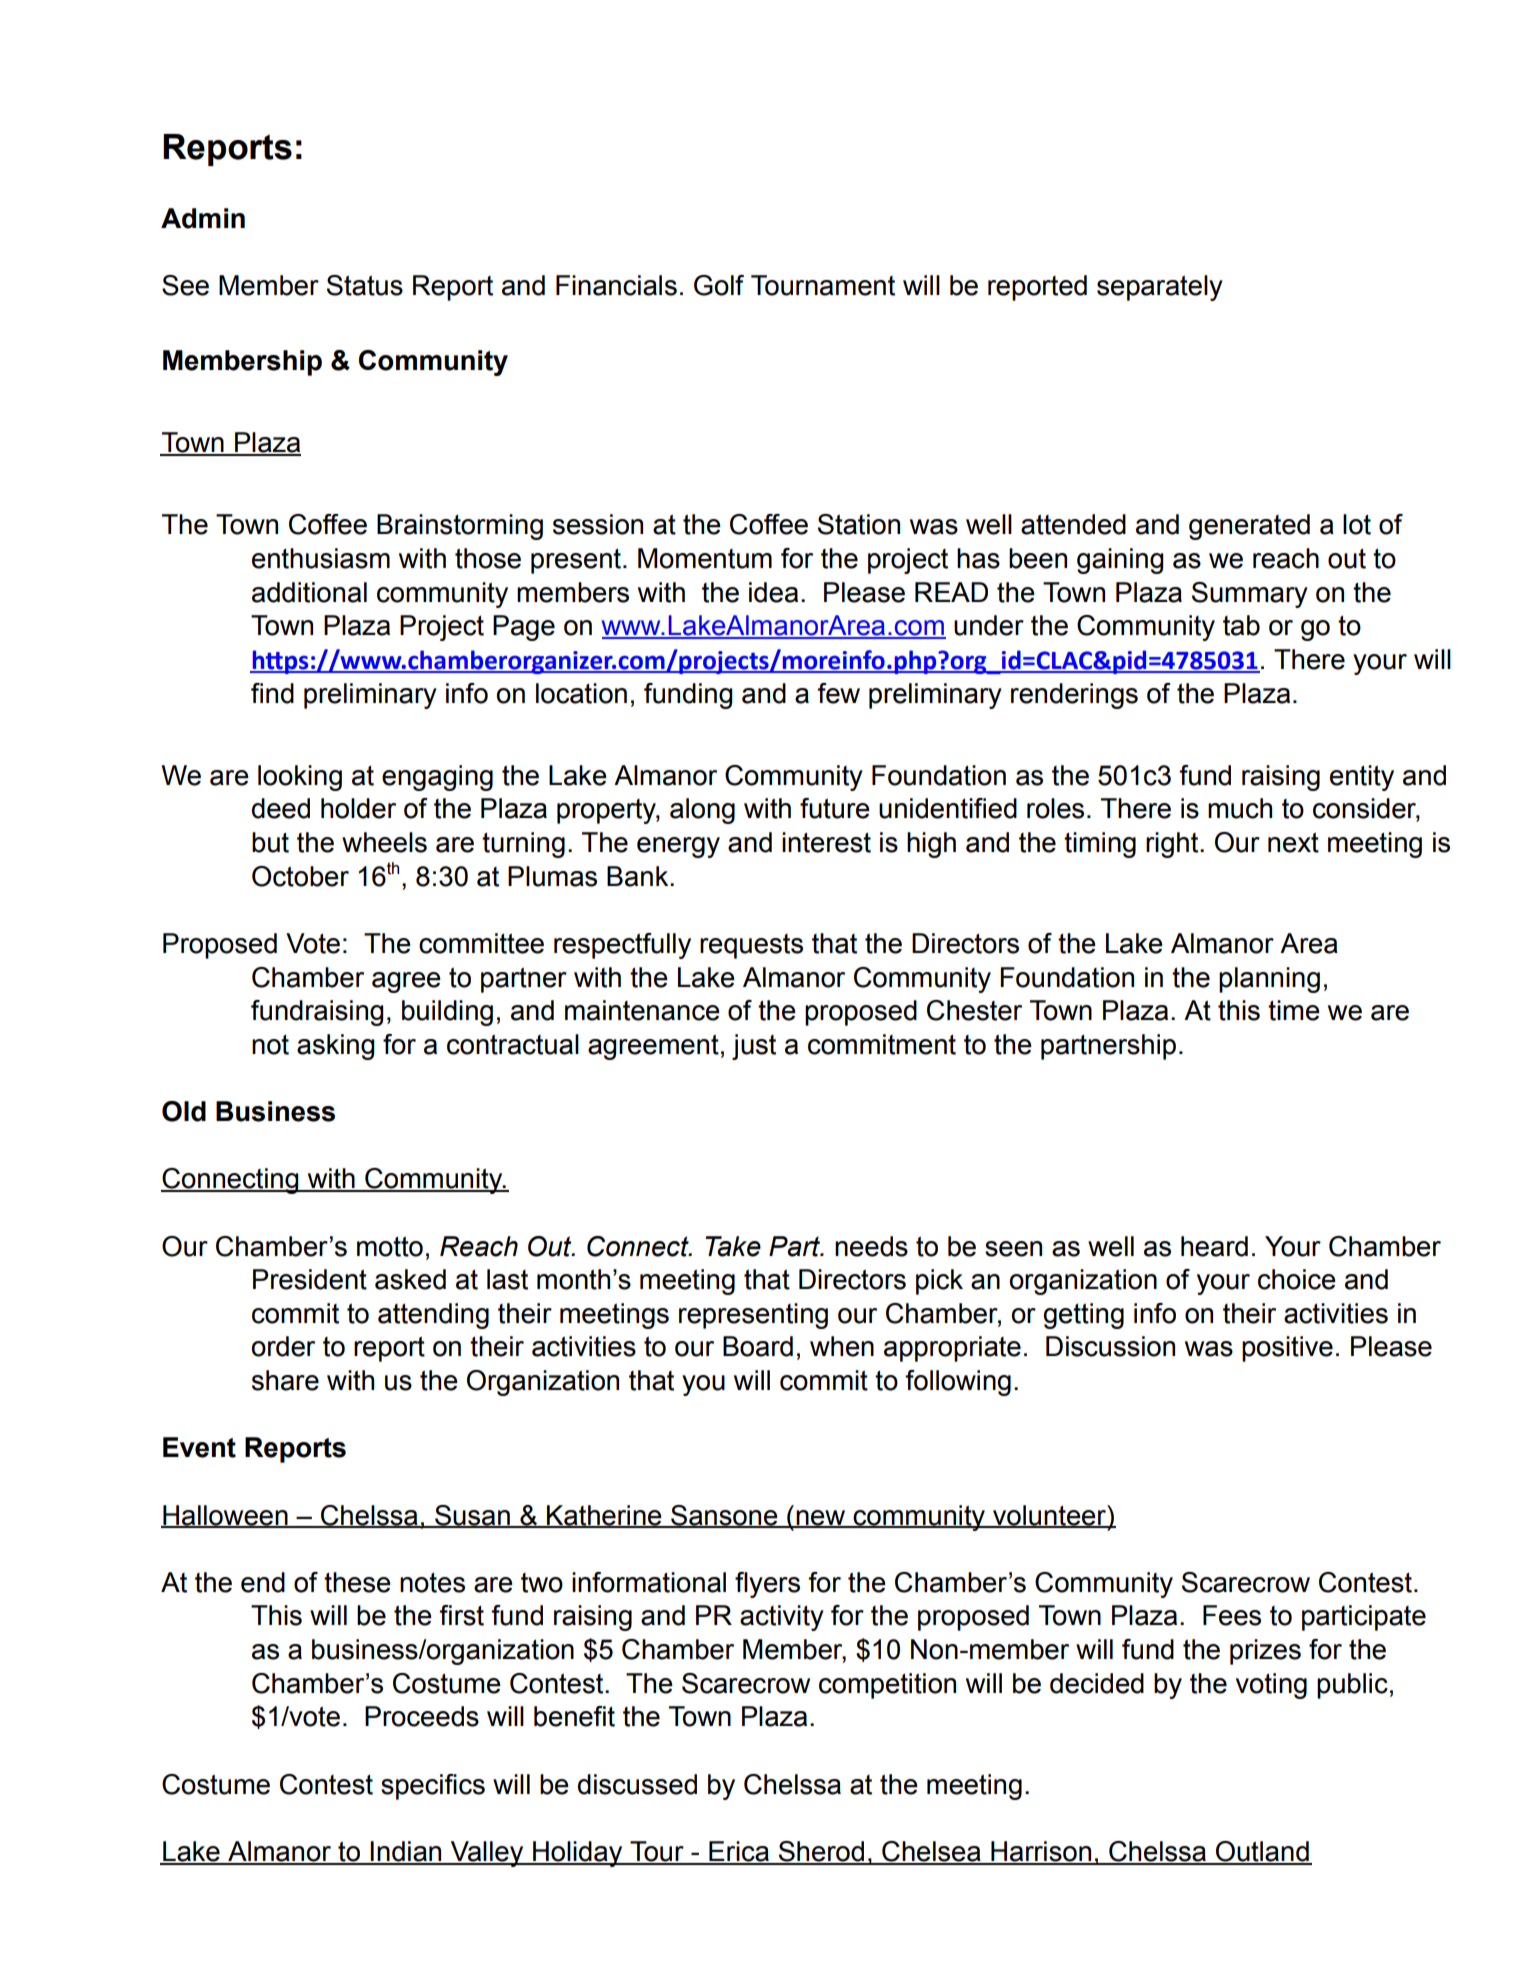 The height and width of the image is (1973, 1525). What do you see at coordinates (1173, 845) in the image?
I see `right` at bounding box center [1173, 845].
